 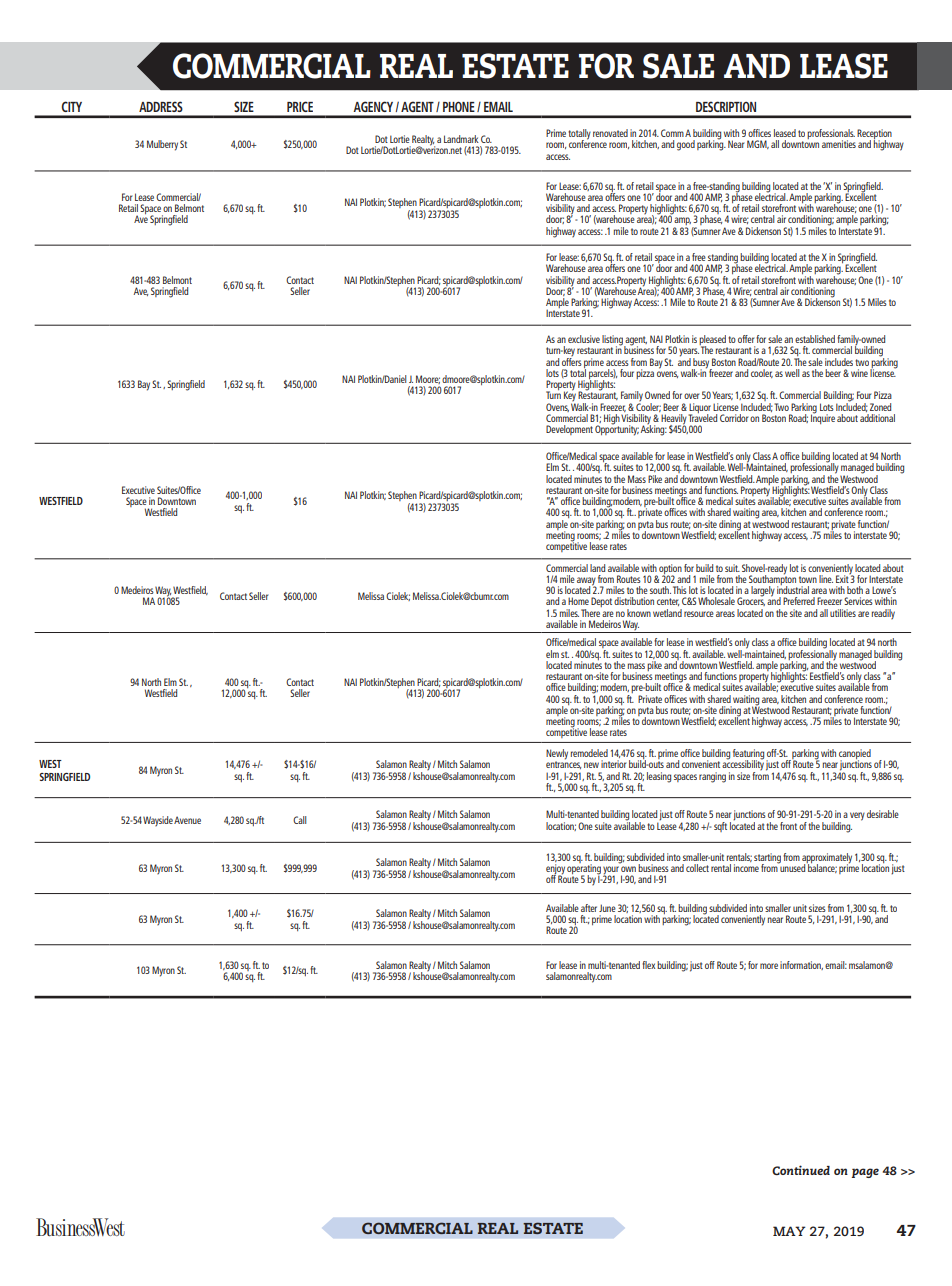 I want to click on renovated, so click(x=610, y=133).
